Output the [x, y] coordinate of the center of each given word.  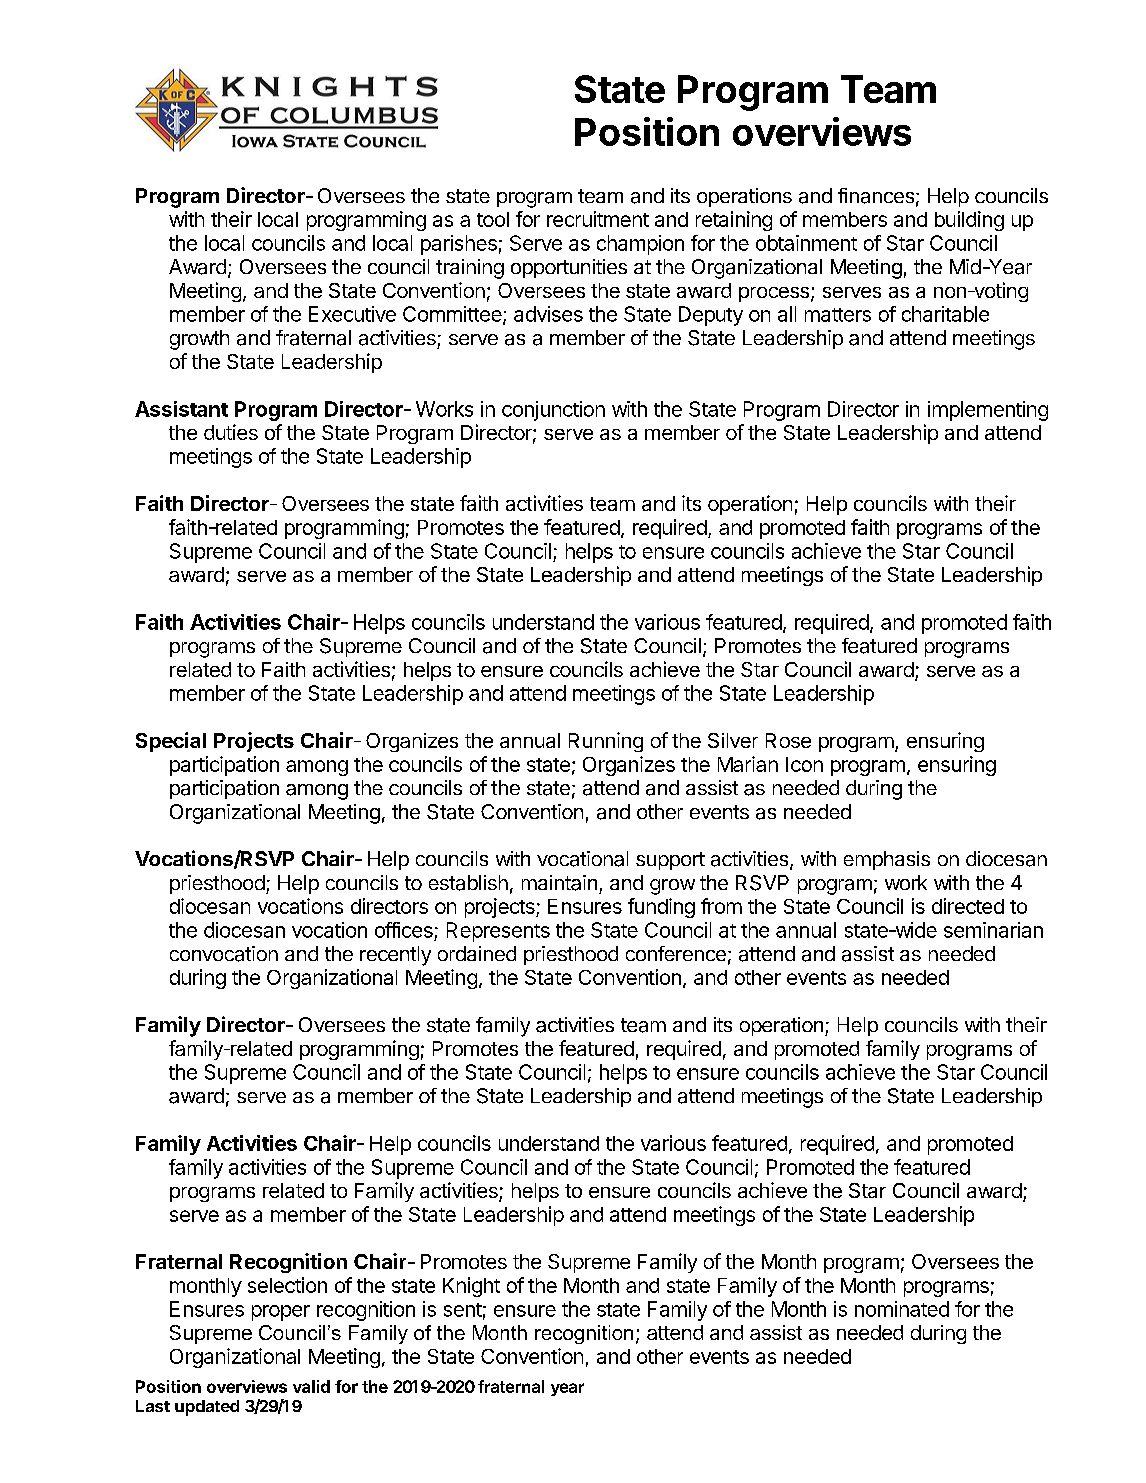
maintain [559, 883]
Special [171, 742]
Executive [352, 314]
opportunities [569, 268]
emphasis [887, 860]
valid [311, 1386]
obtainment [806, 243]
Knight [471, 1287]
